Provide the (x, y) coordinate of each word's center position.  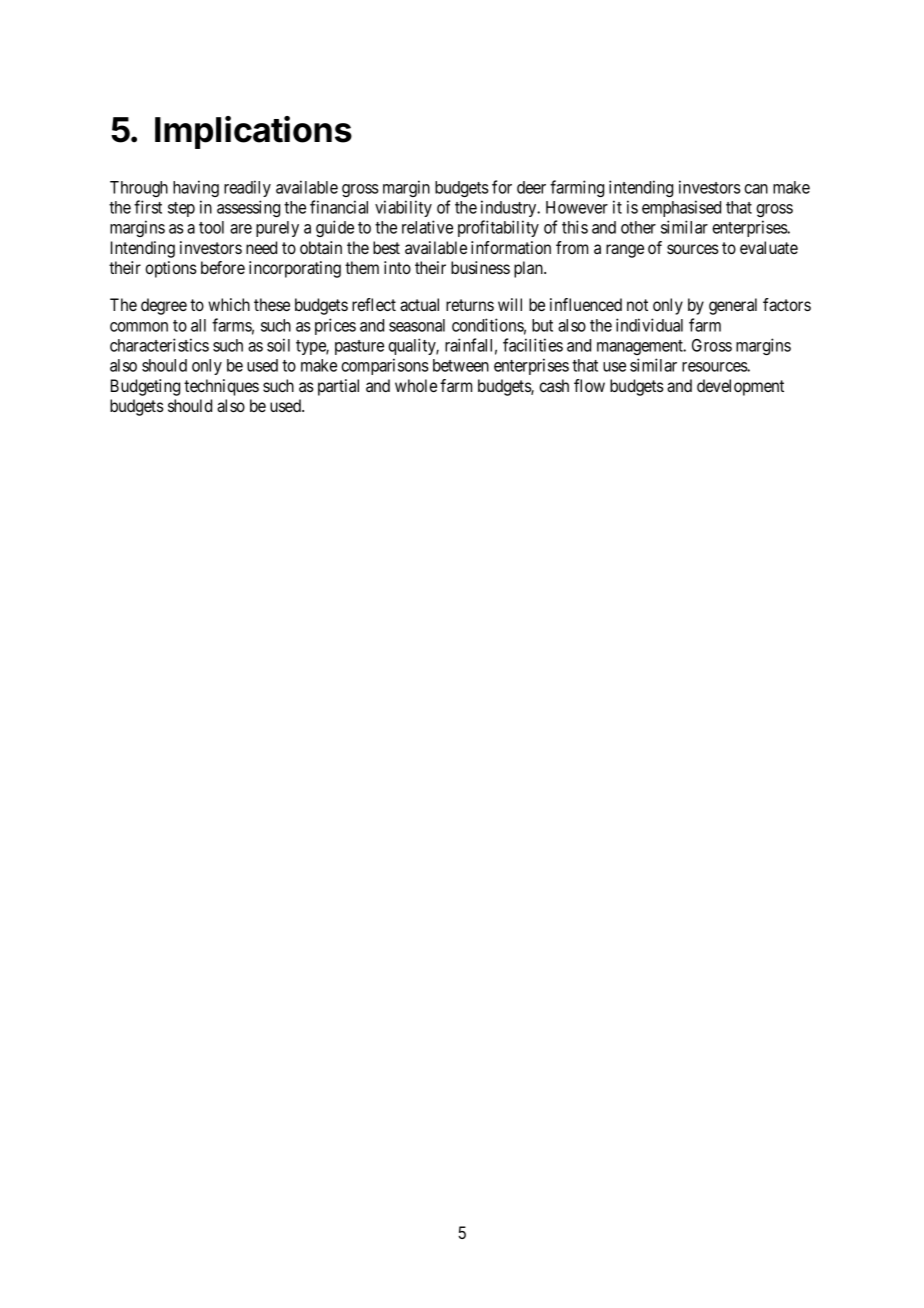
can (756, 189)
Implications (253, 132)
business (480, 267)
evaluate (769, 247)
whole (416, 385)
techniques (221, 387)
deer (531, 187)
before (223, 267)
